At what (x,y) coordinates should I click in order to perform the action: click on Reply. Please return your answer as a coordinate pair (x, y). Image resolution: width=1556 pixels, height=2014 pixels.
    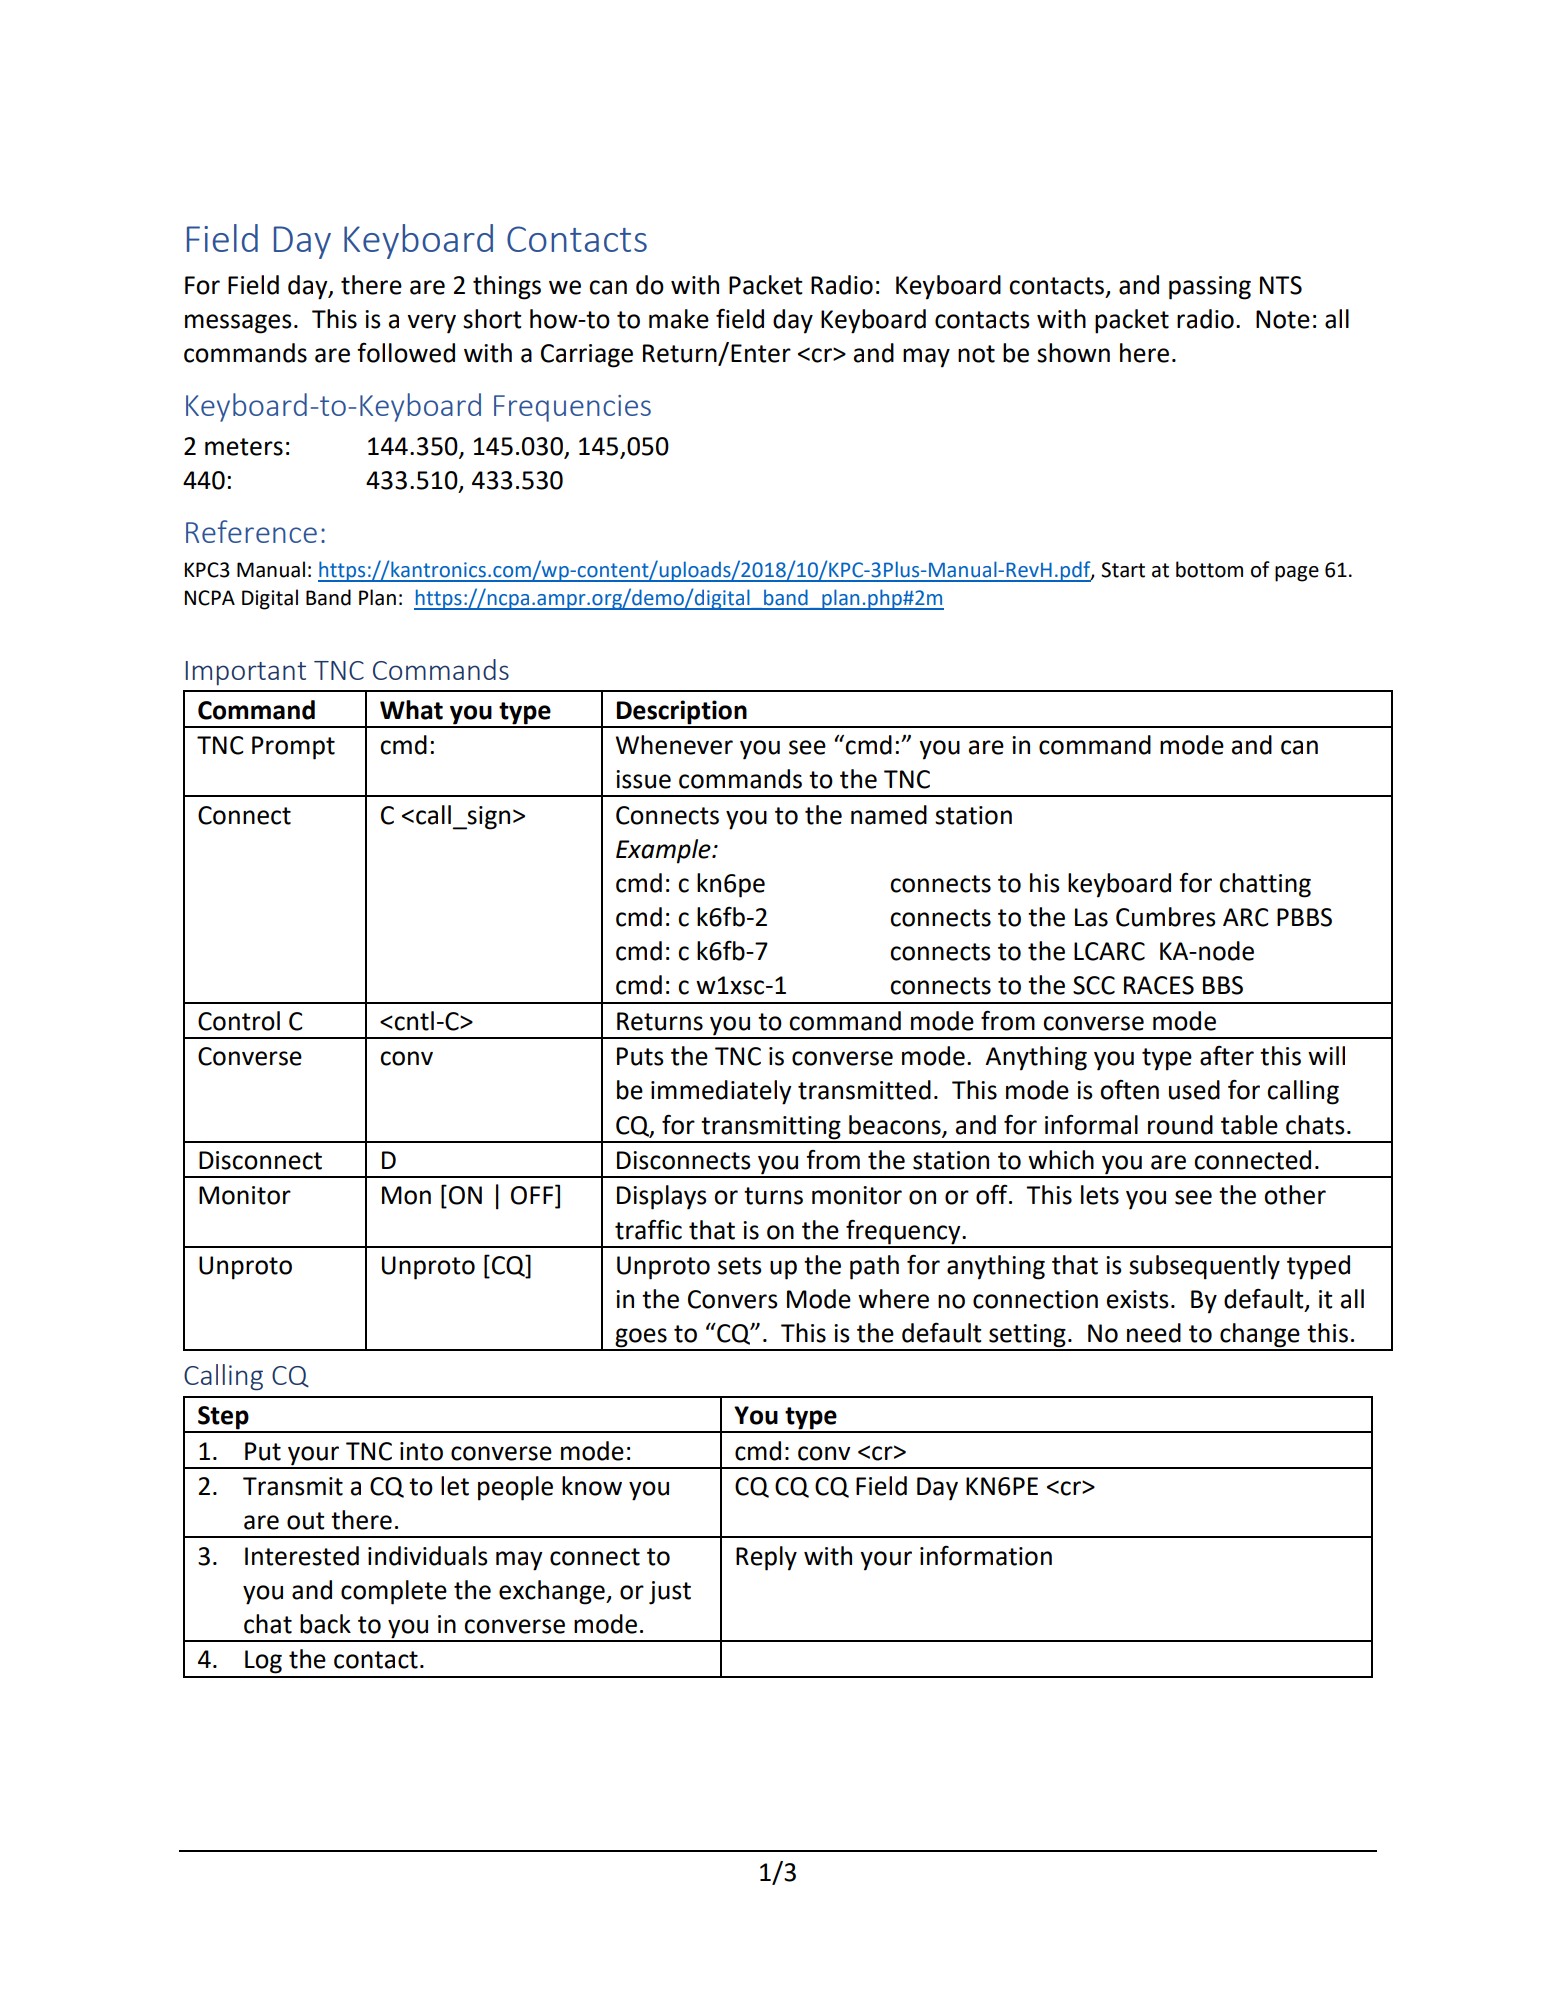
    Looking at the image, I should click on (766, 1558).
